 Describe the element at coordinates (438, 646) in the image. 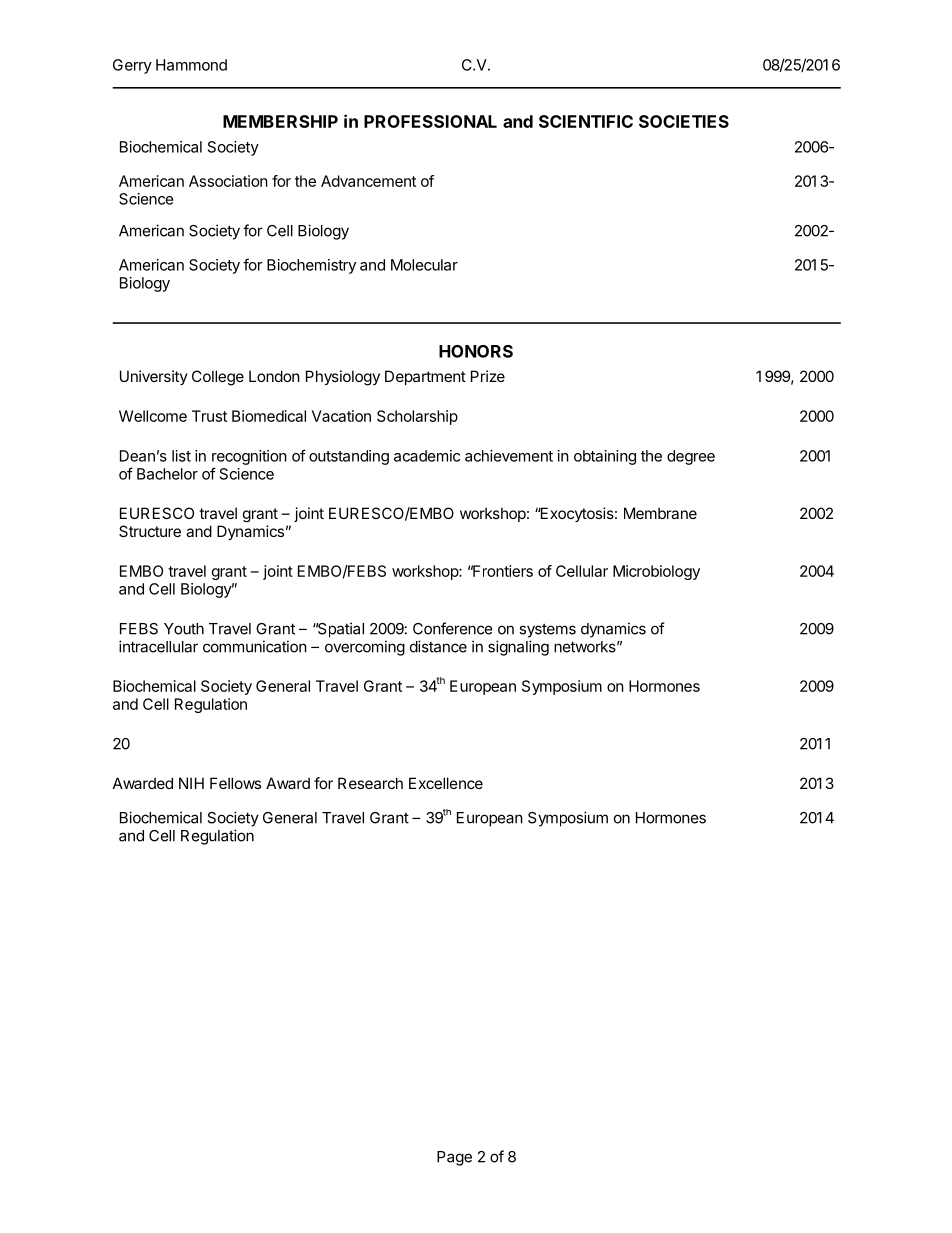

I see `distance` at that location.
